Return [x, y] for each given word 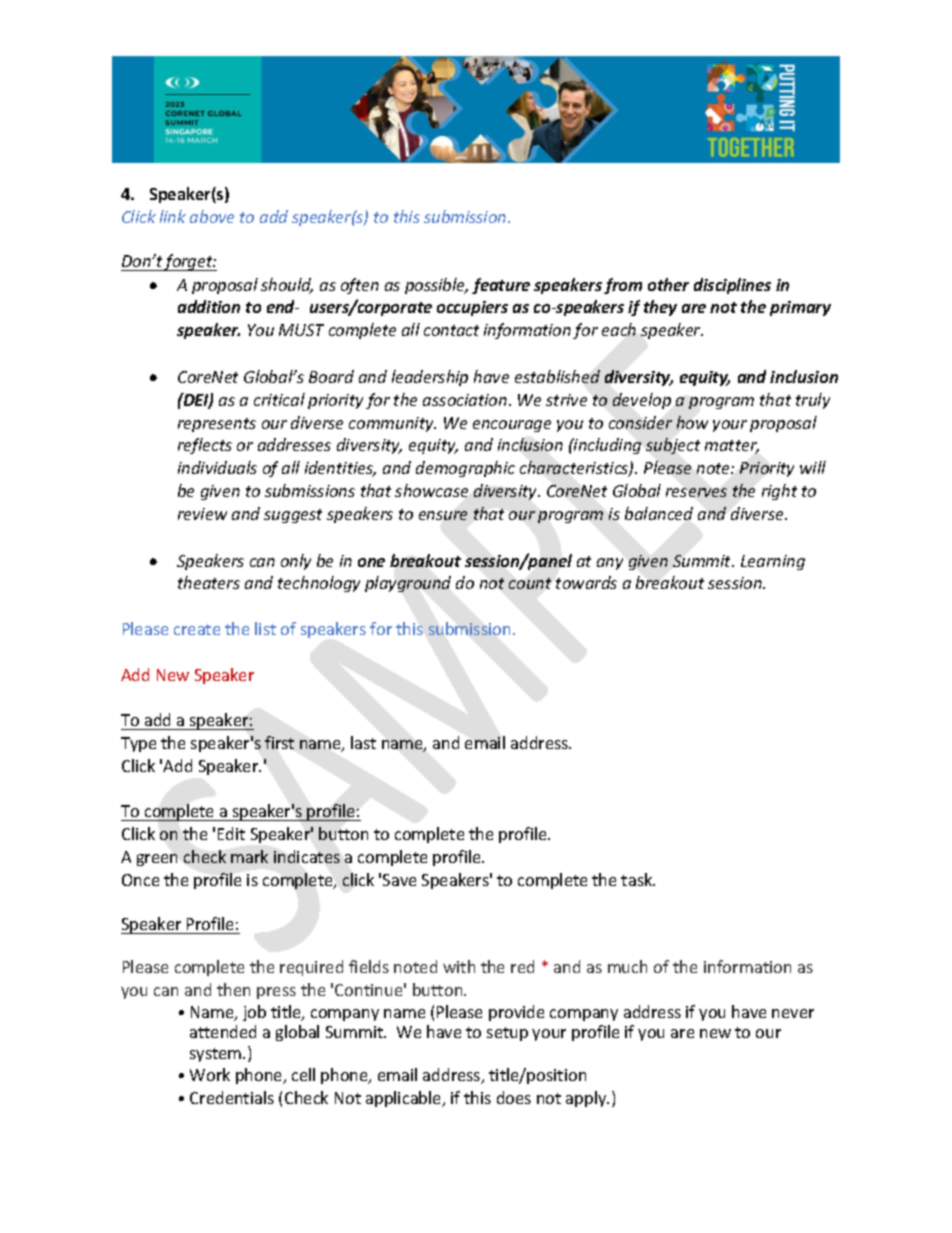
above [212, 216]
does [514, 1097]
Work [210, 1074]
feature [501, 286]
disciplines [732, 286]
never [793, 1013]
